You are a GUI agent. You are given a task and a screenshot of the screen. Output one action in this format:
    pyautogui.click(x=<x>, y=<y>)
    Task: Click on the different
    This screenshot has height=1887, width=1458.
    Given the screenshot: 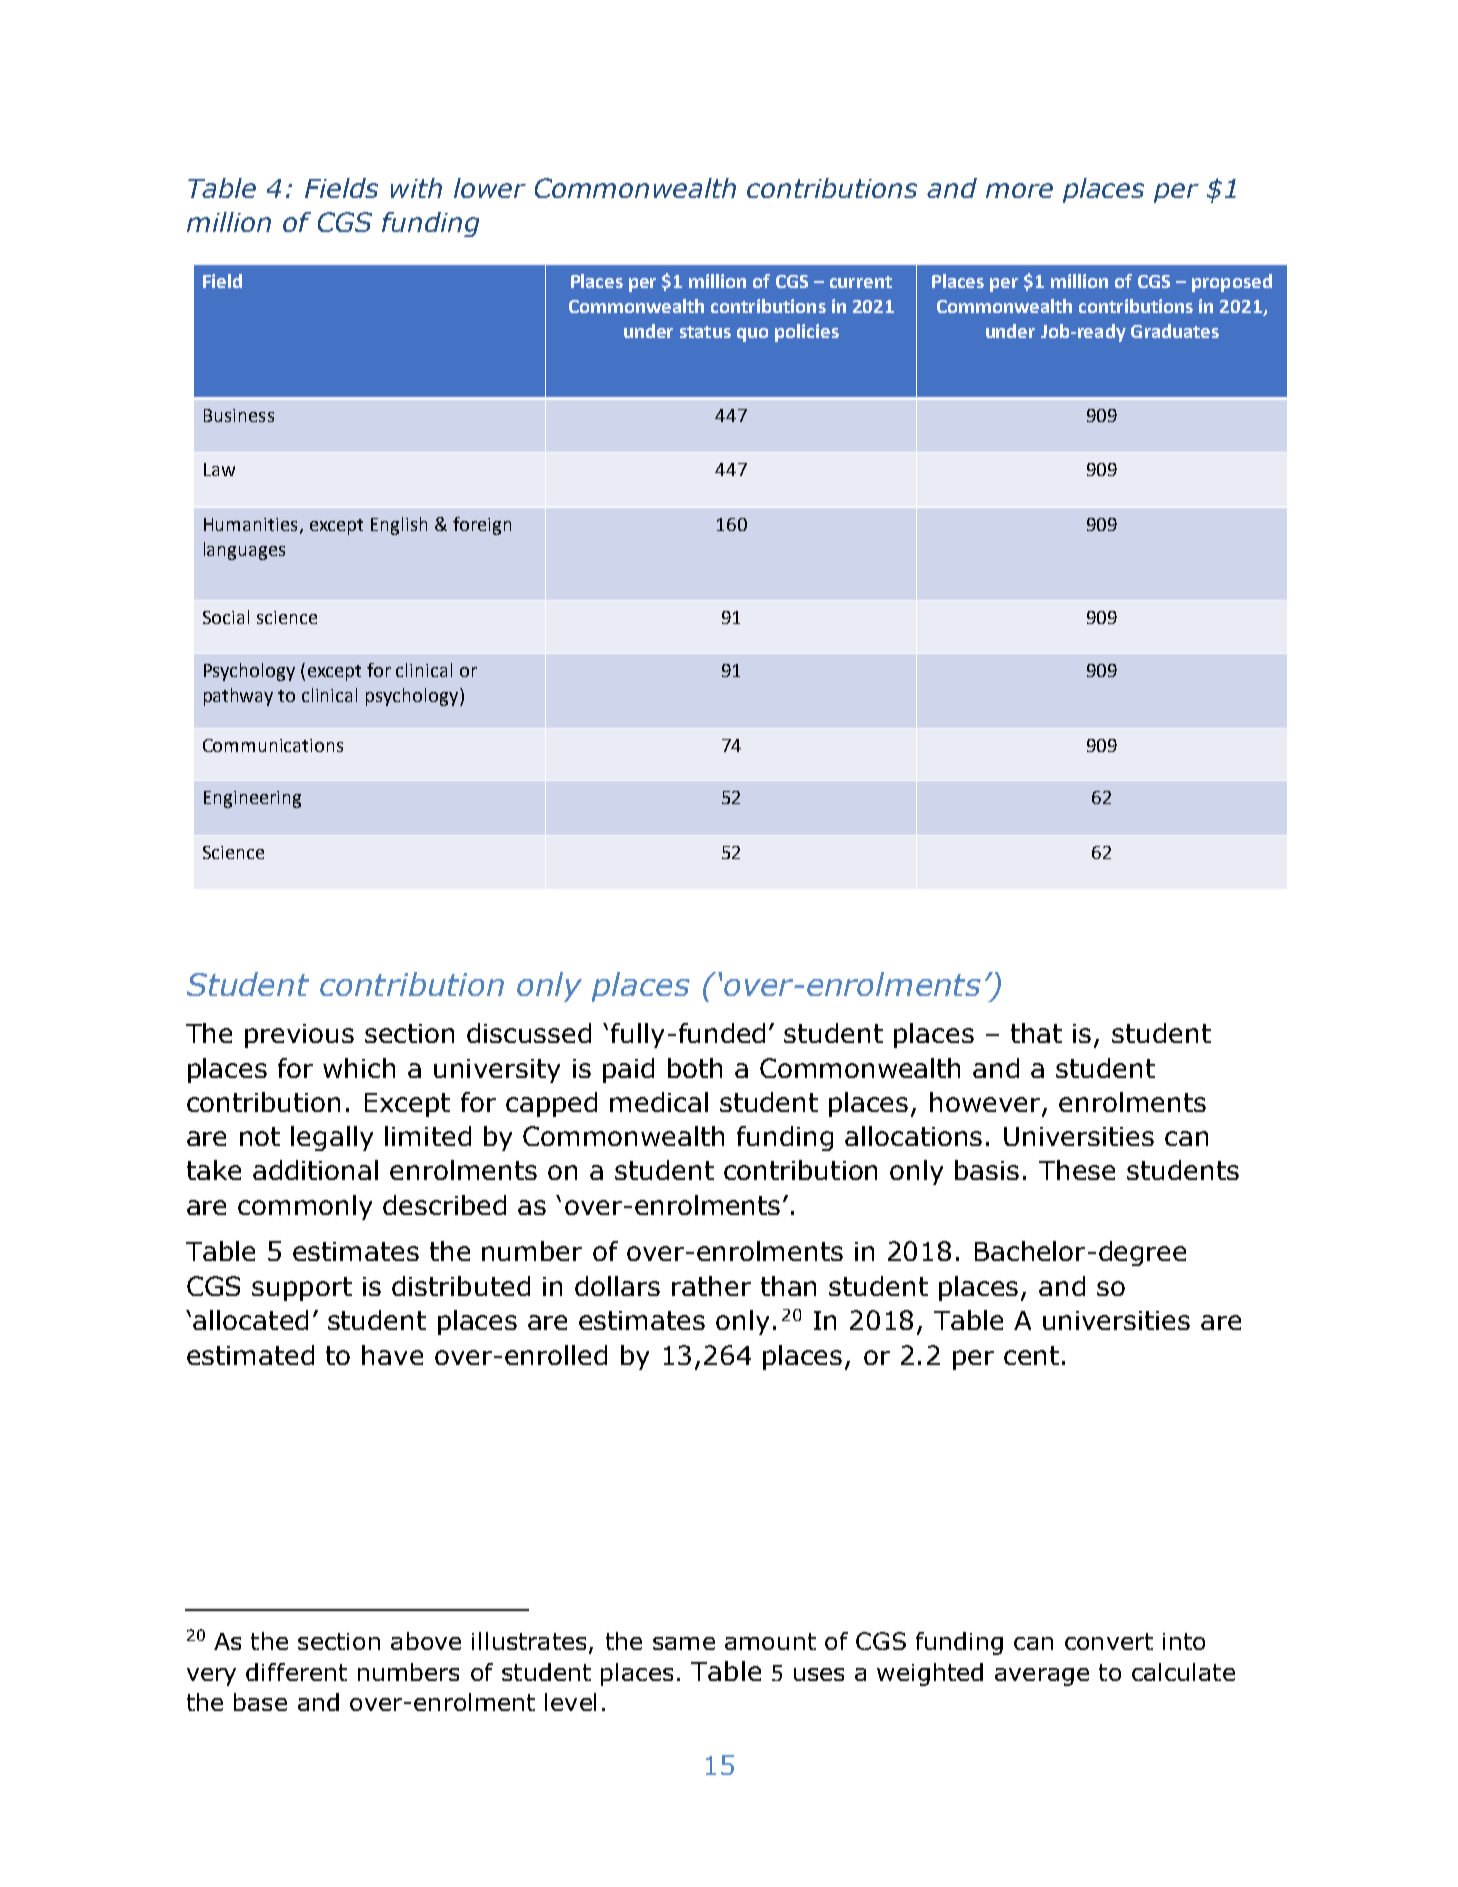 What is the action you would take?
    pyautogui.click(x=296, y=1672)
